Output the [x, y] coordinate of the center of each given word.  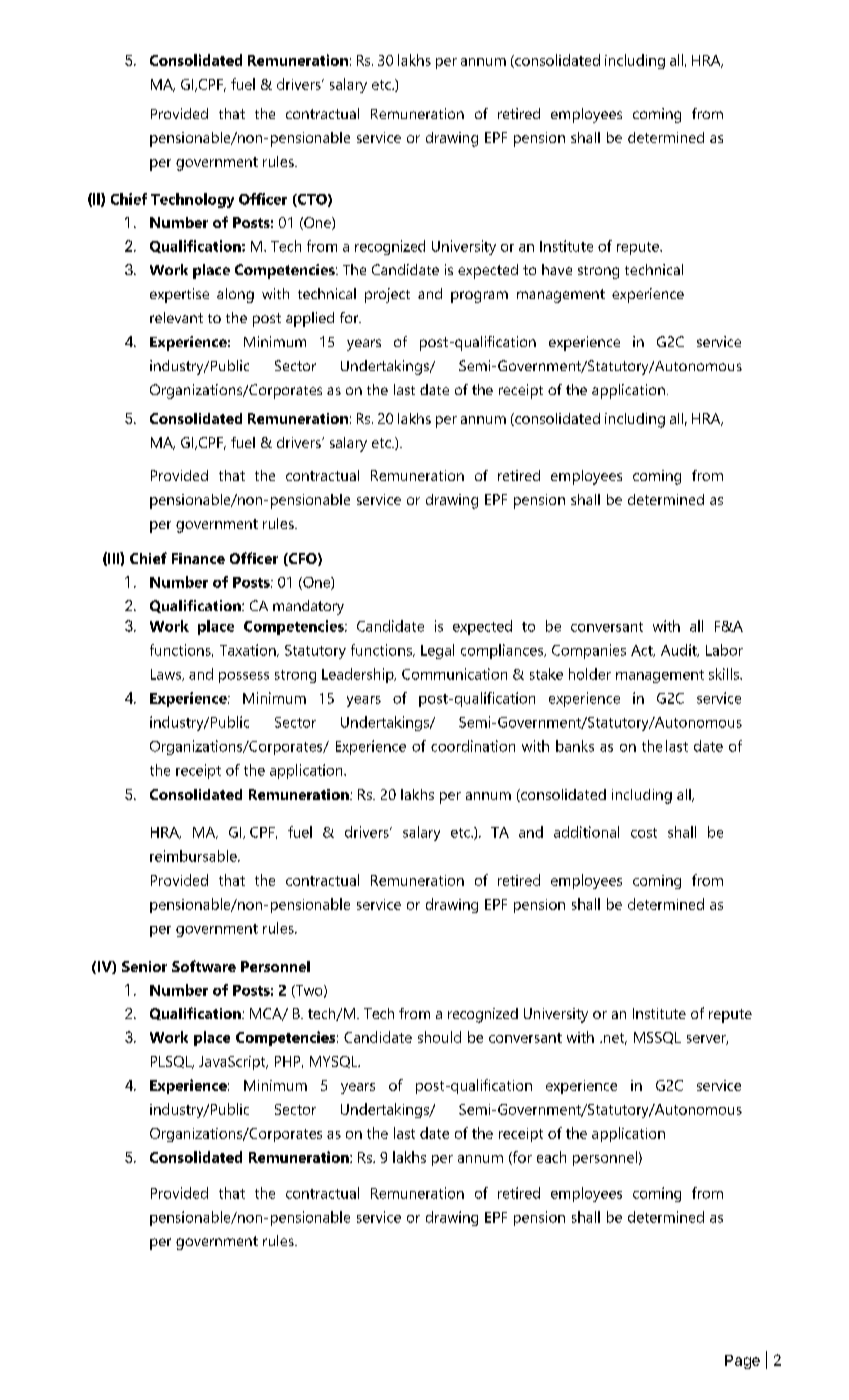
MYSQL [335, 1062]
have [557, 269]
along [235, 295]
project [387, 295]
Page [742, 1362]
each [551, 1157]
